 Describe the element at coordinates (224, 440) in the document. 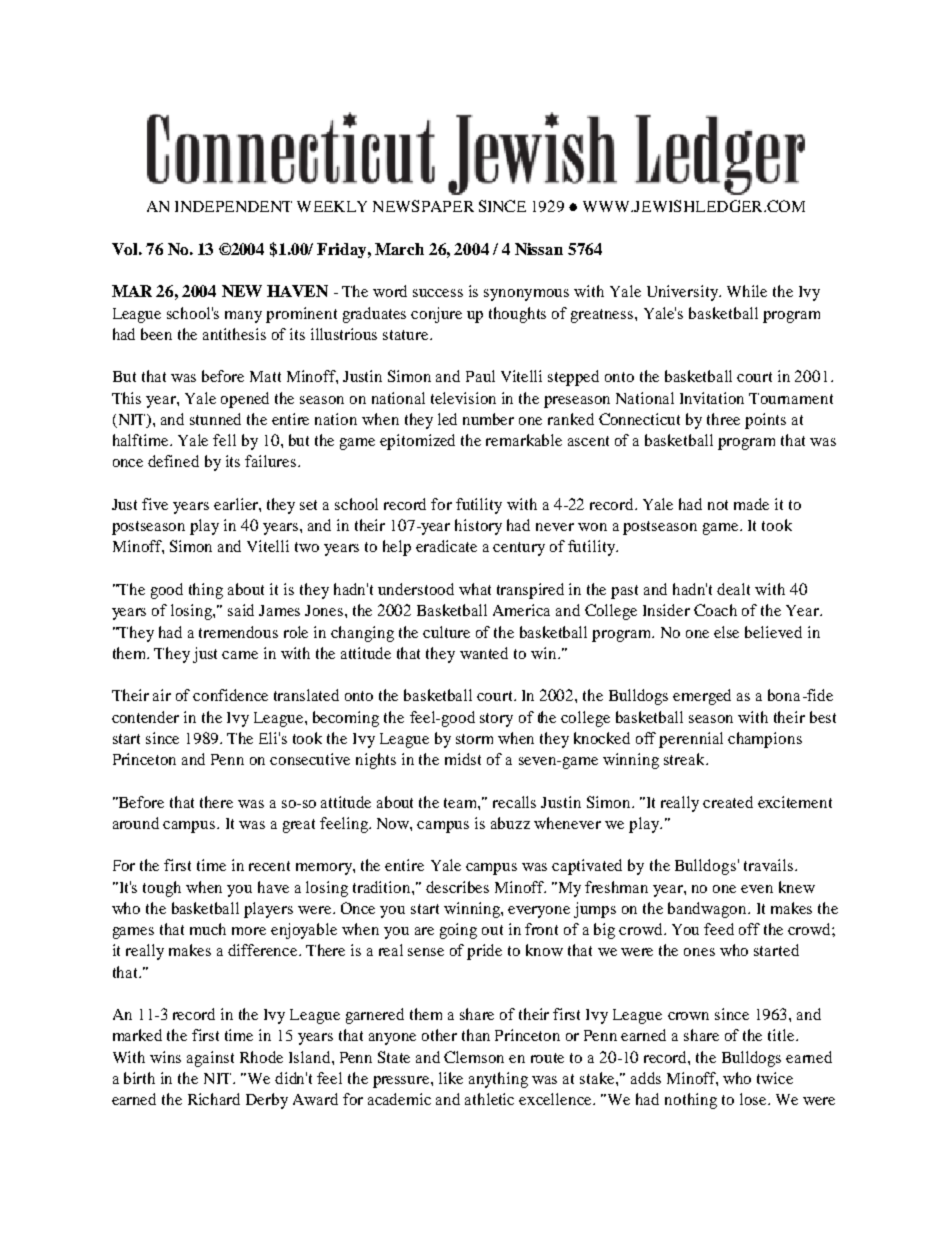

I see `fell` at that location.
